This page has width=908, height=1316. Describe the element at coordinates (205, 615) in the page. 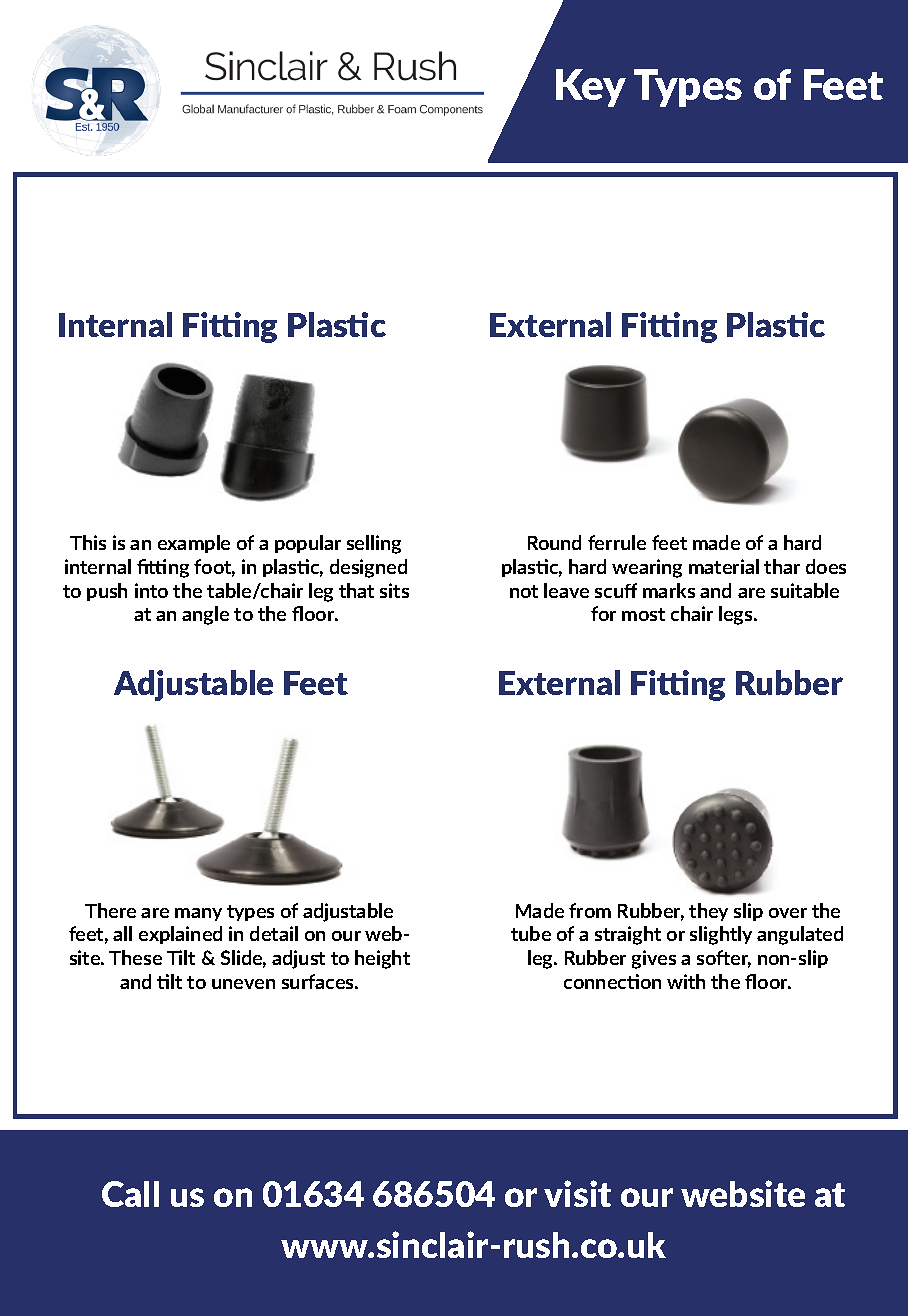

I see `angle` at that location.
